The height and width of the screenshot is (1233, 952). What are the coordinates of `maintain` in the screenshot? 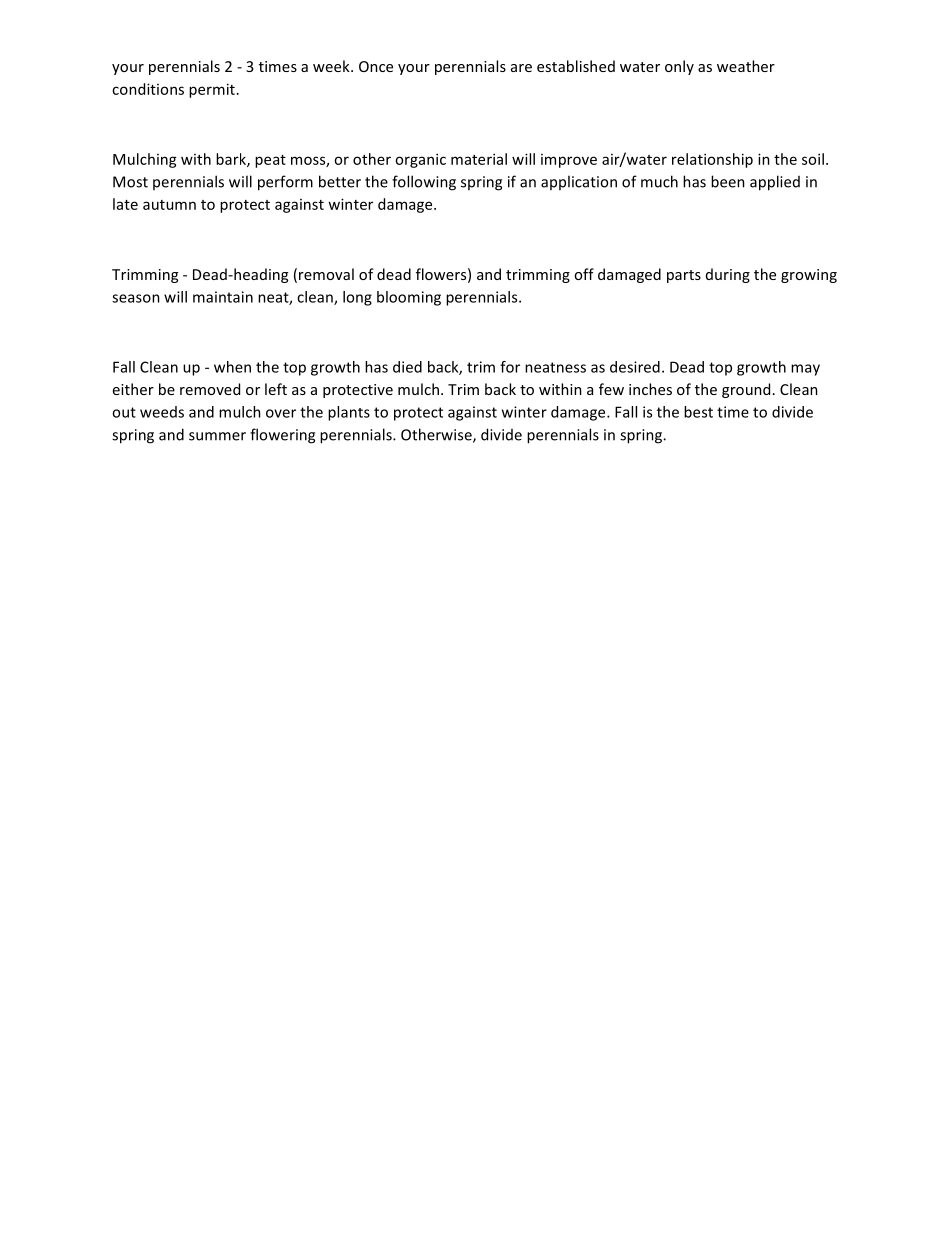 It's located at (223, 297).
